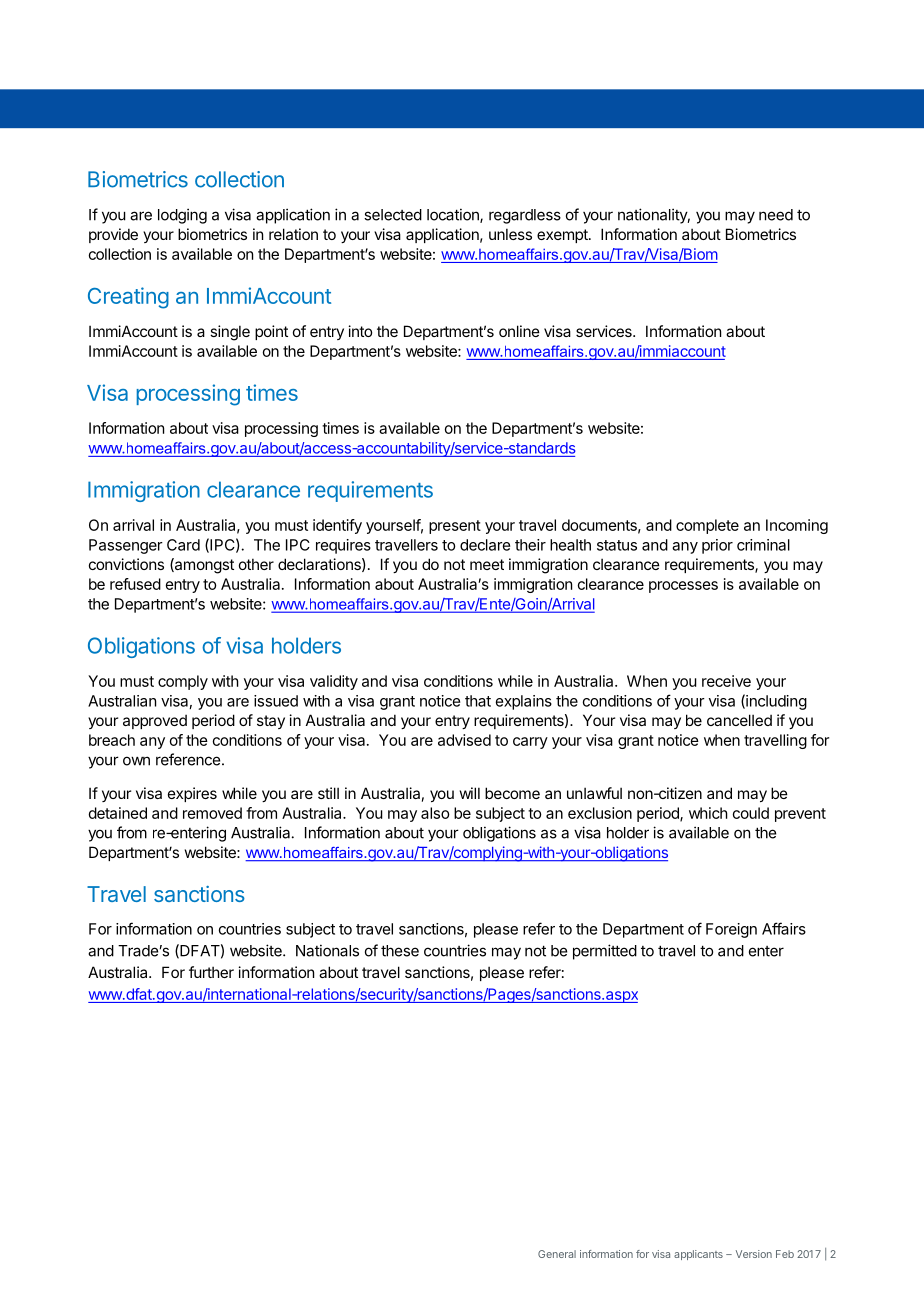  I want to click on location, so click(454, 215).
